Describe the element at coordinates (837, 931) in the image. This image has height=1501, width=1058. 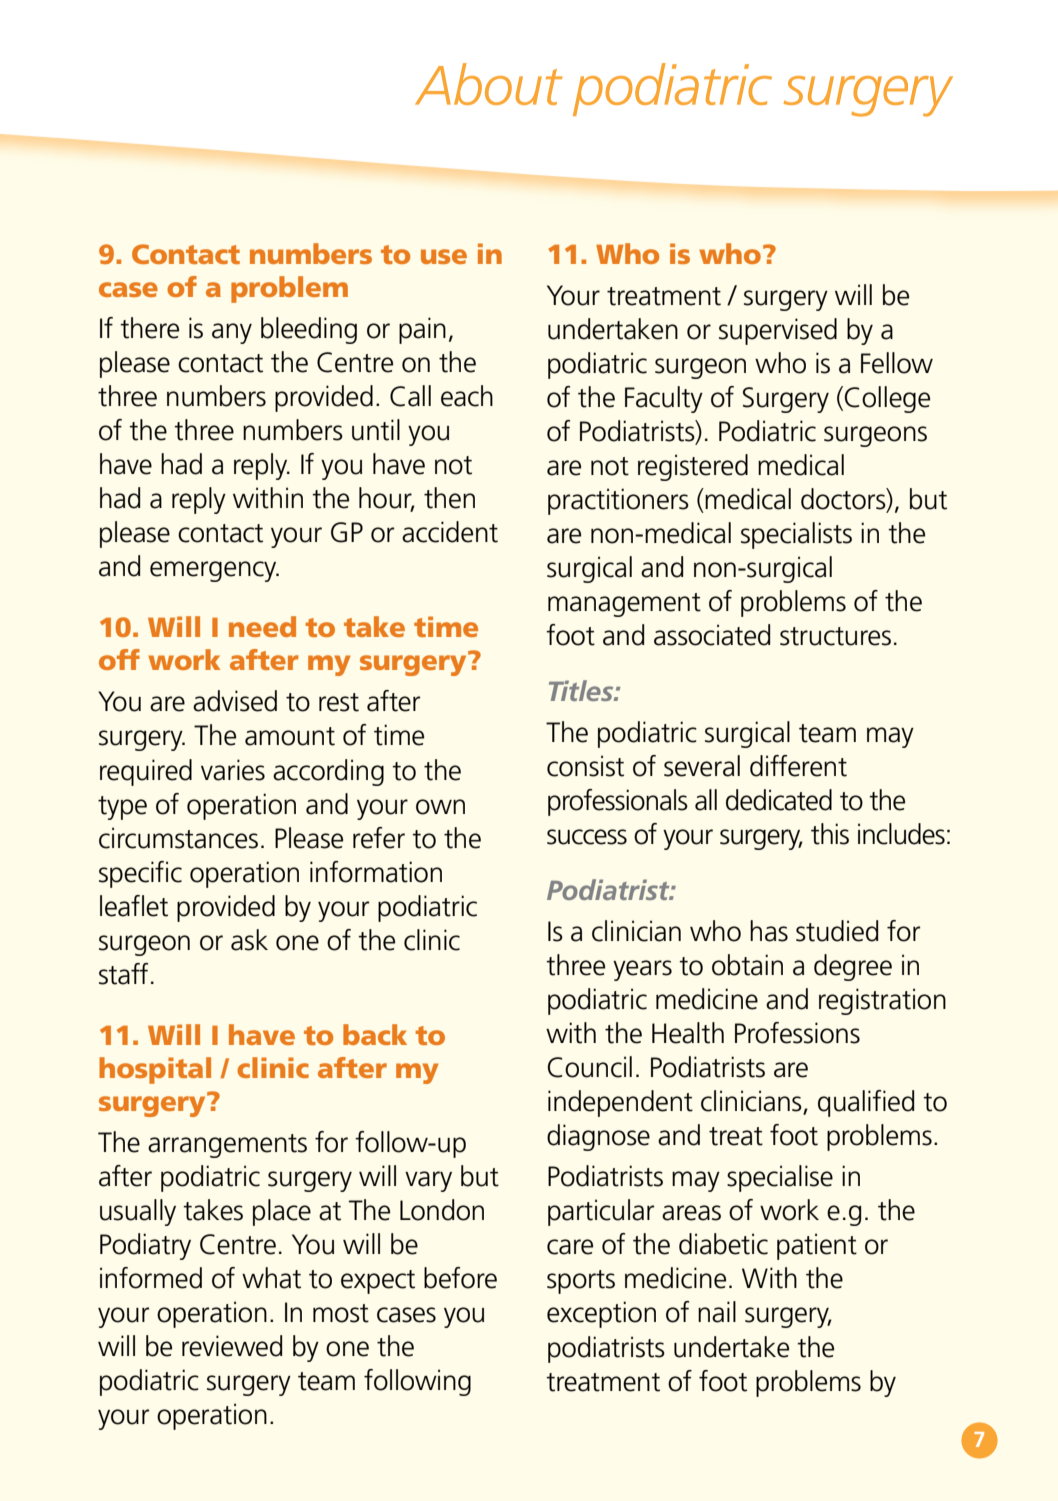
I see `studied` at that location.
